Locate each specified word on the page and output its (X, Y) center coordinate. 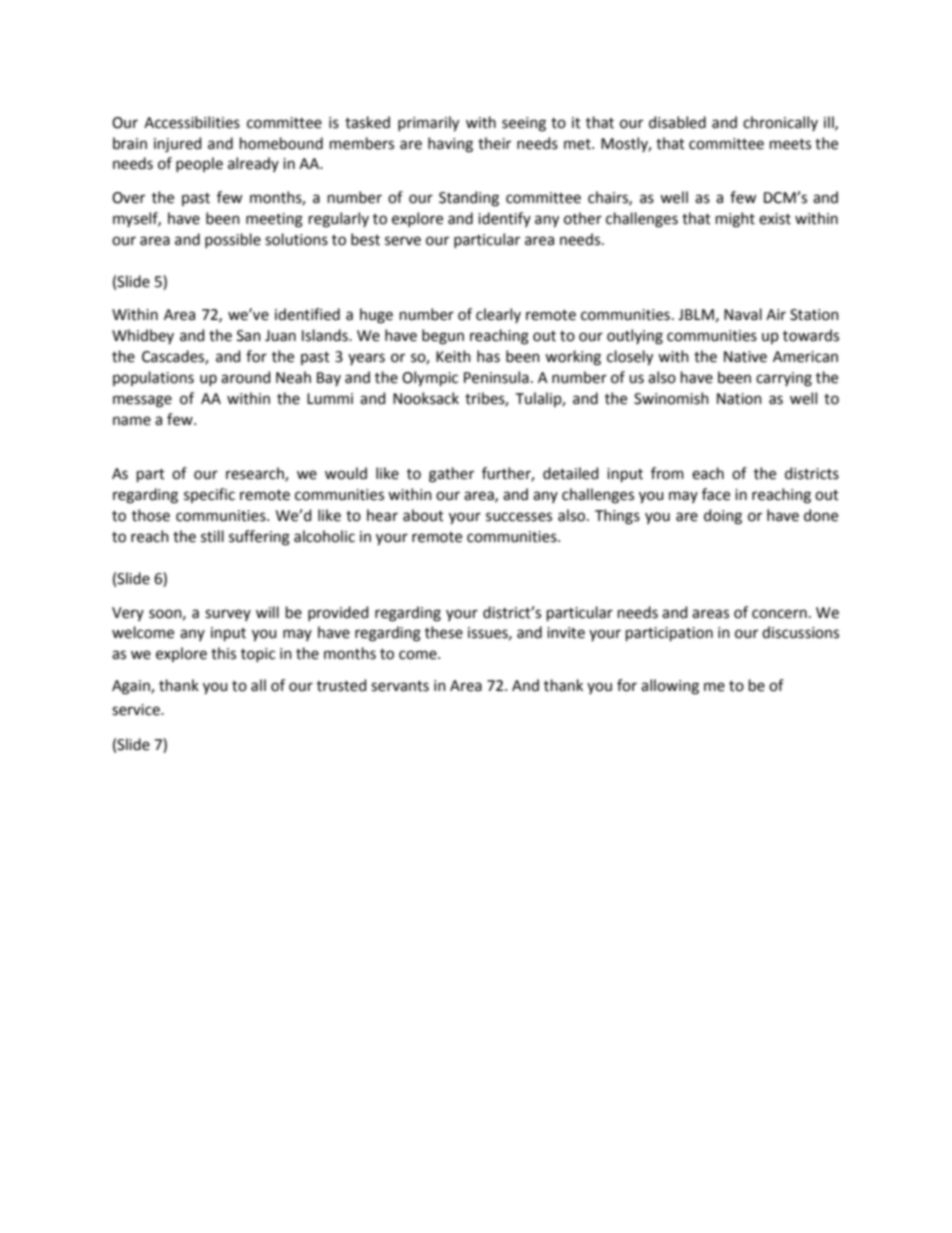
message (142, 401)
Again (132, 687)
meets (790, 144)
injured (177, 144)
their (494, 143)
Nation (739, 399)
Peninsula (496, 377)
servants (400, 686)
